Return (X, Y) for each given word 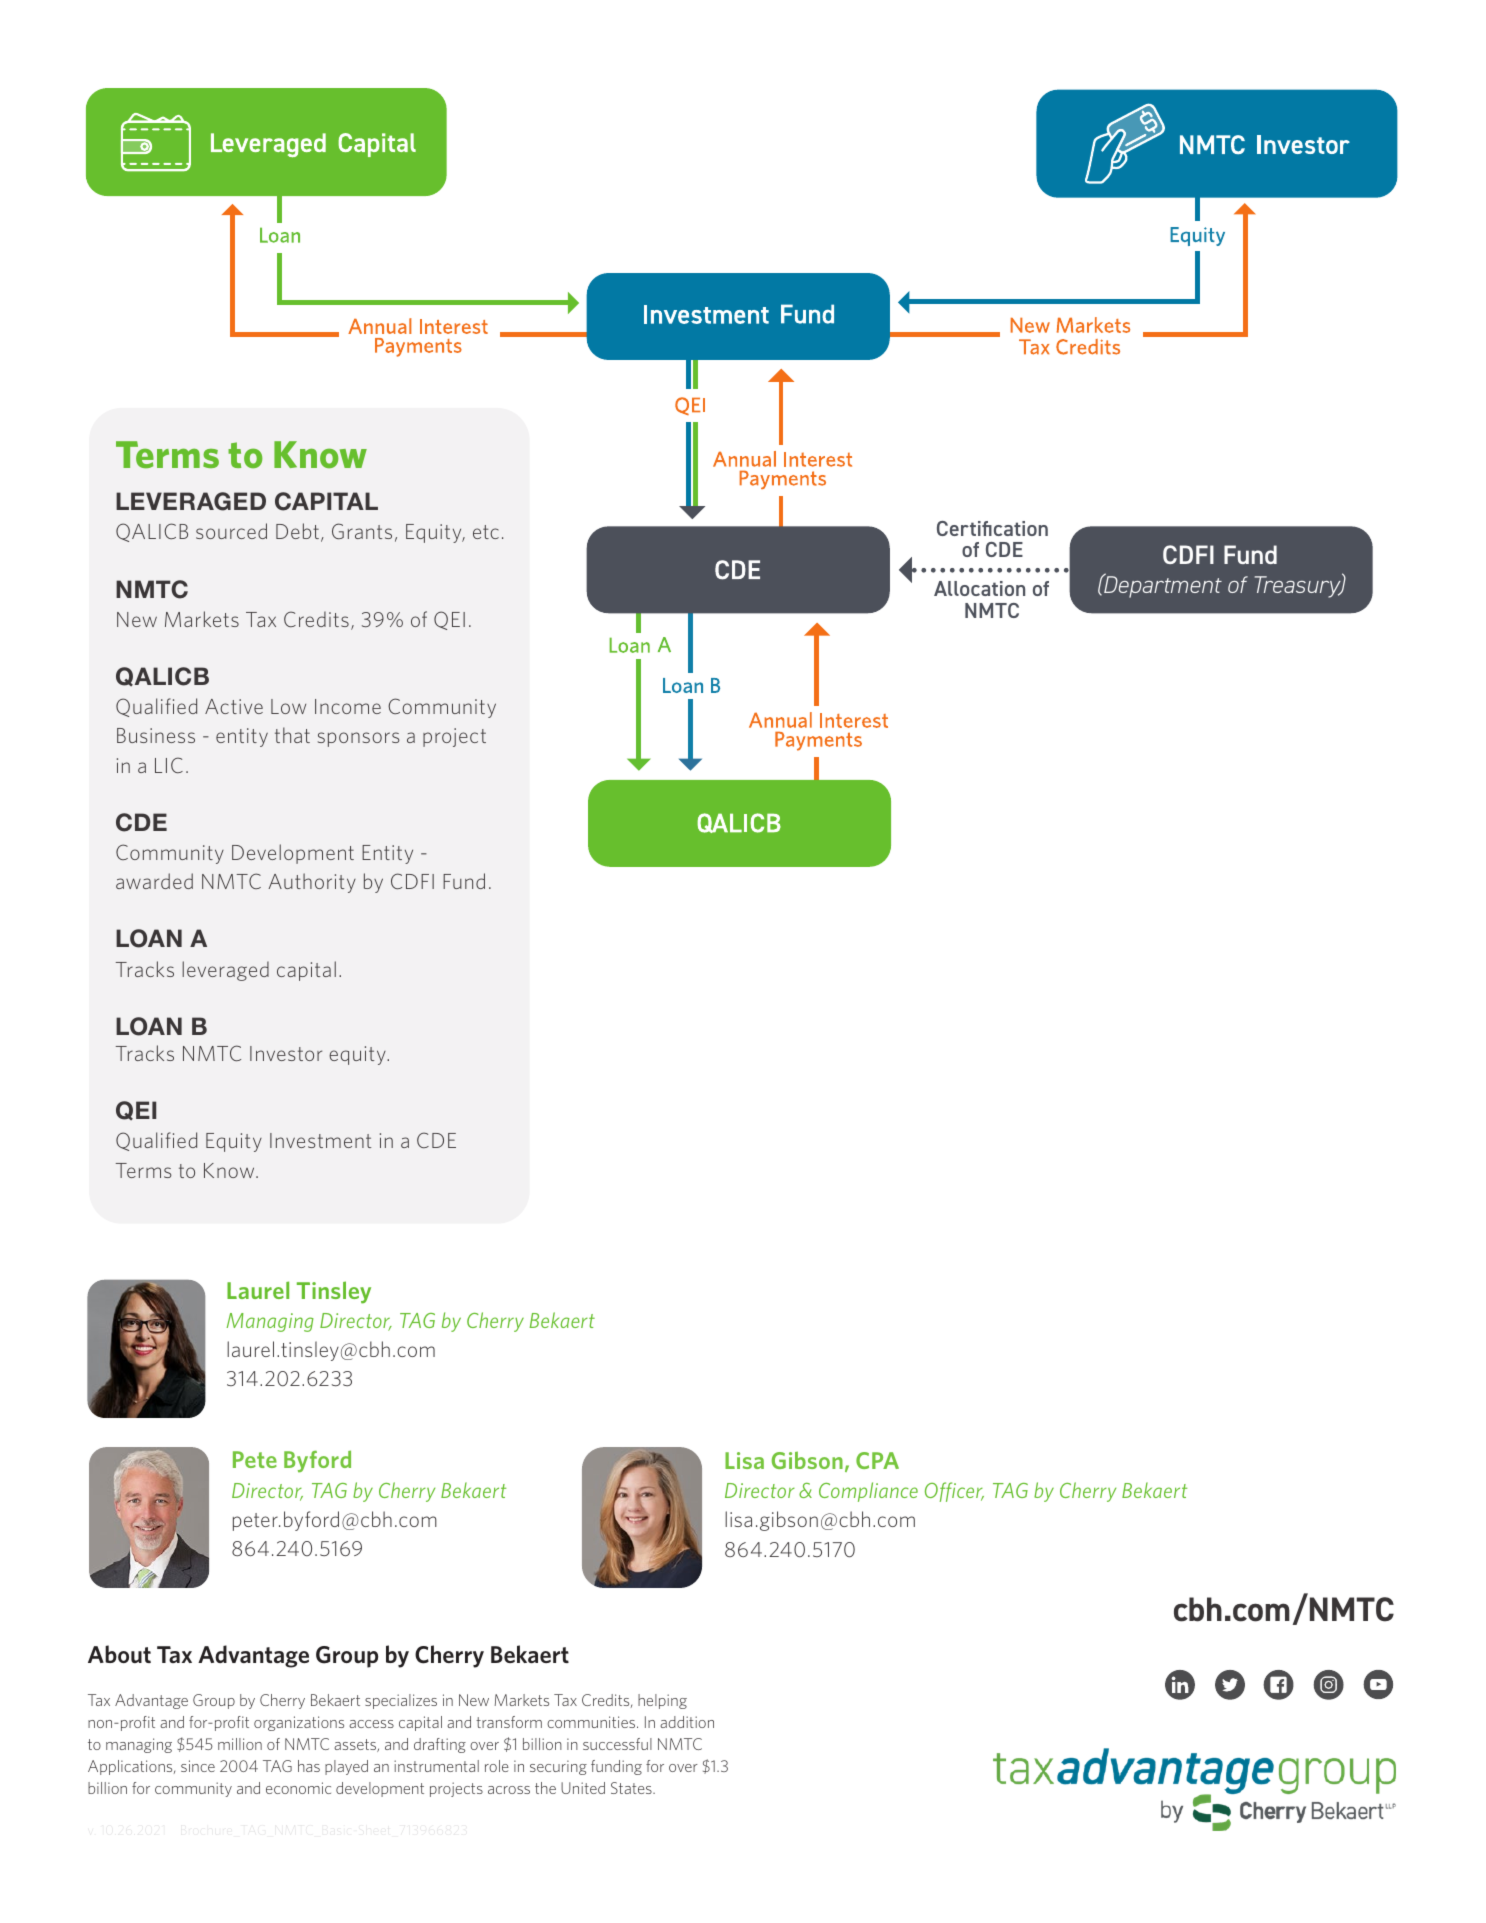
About (119, 1654)
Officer (954, 1492)
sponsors (359, 739)
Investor (286, 1053)
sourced (231, 531)
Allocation (979, 588)
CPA (877, 1460)
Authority (312, 883)
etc (486, 532)
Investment (320, 1140)
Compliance (868, 1492)
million (240, 1744)
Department (1162, 586)
